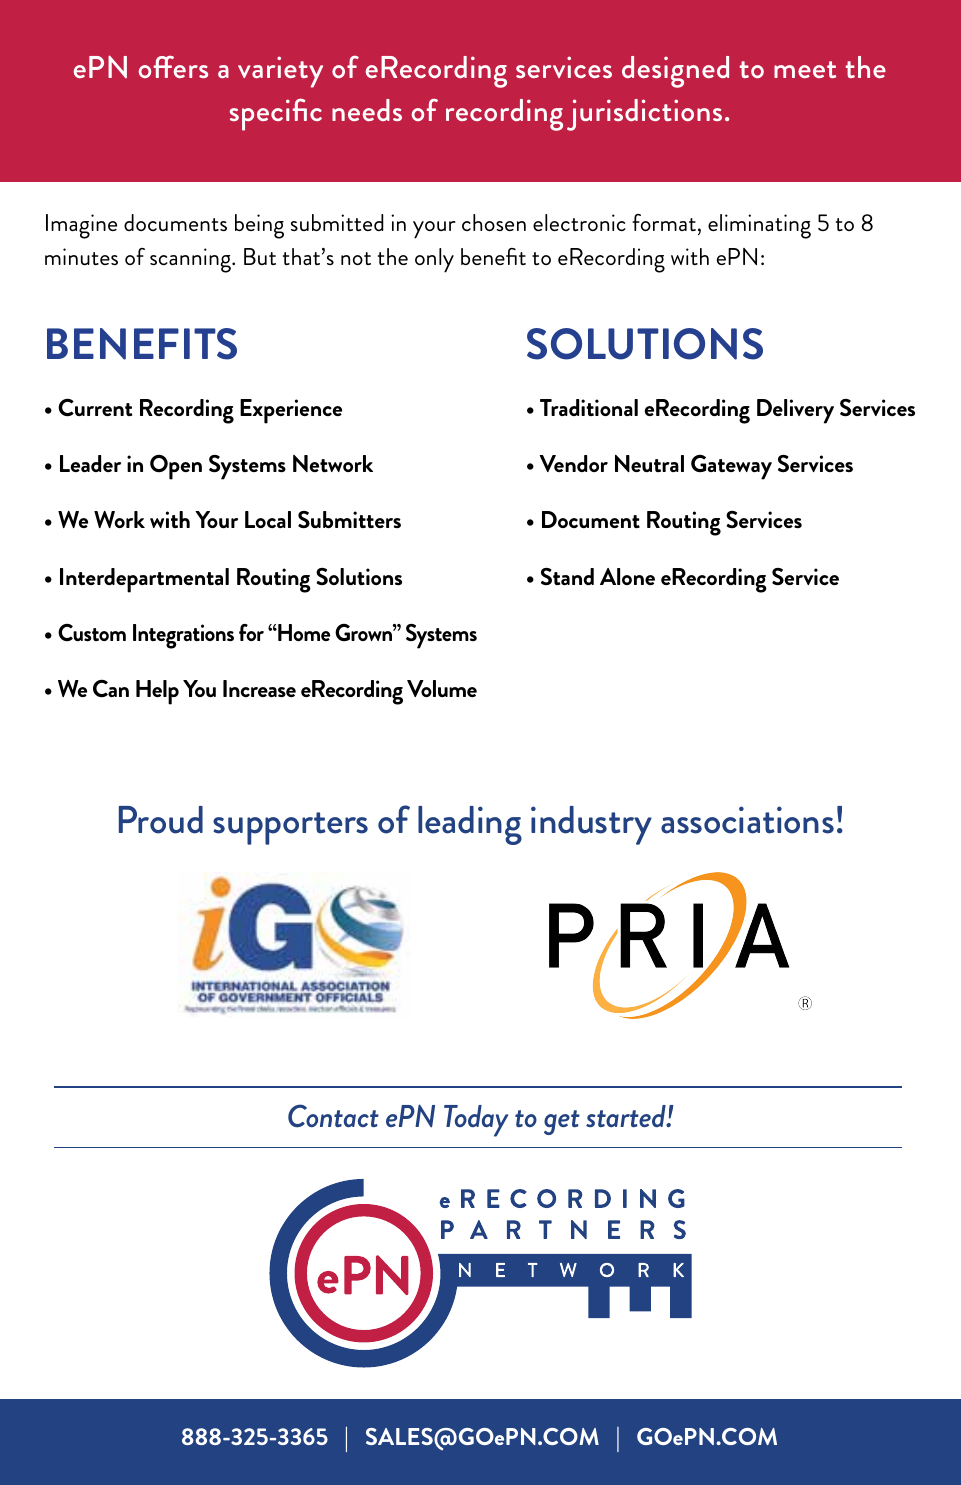  I want to click on Interdepartmental, so click(144, 580).
